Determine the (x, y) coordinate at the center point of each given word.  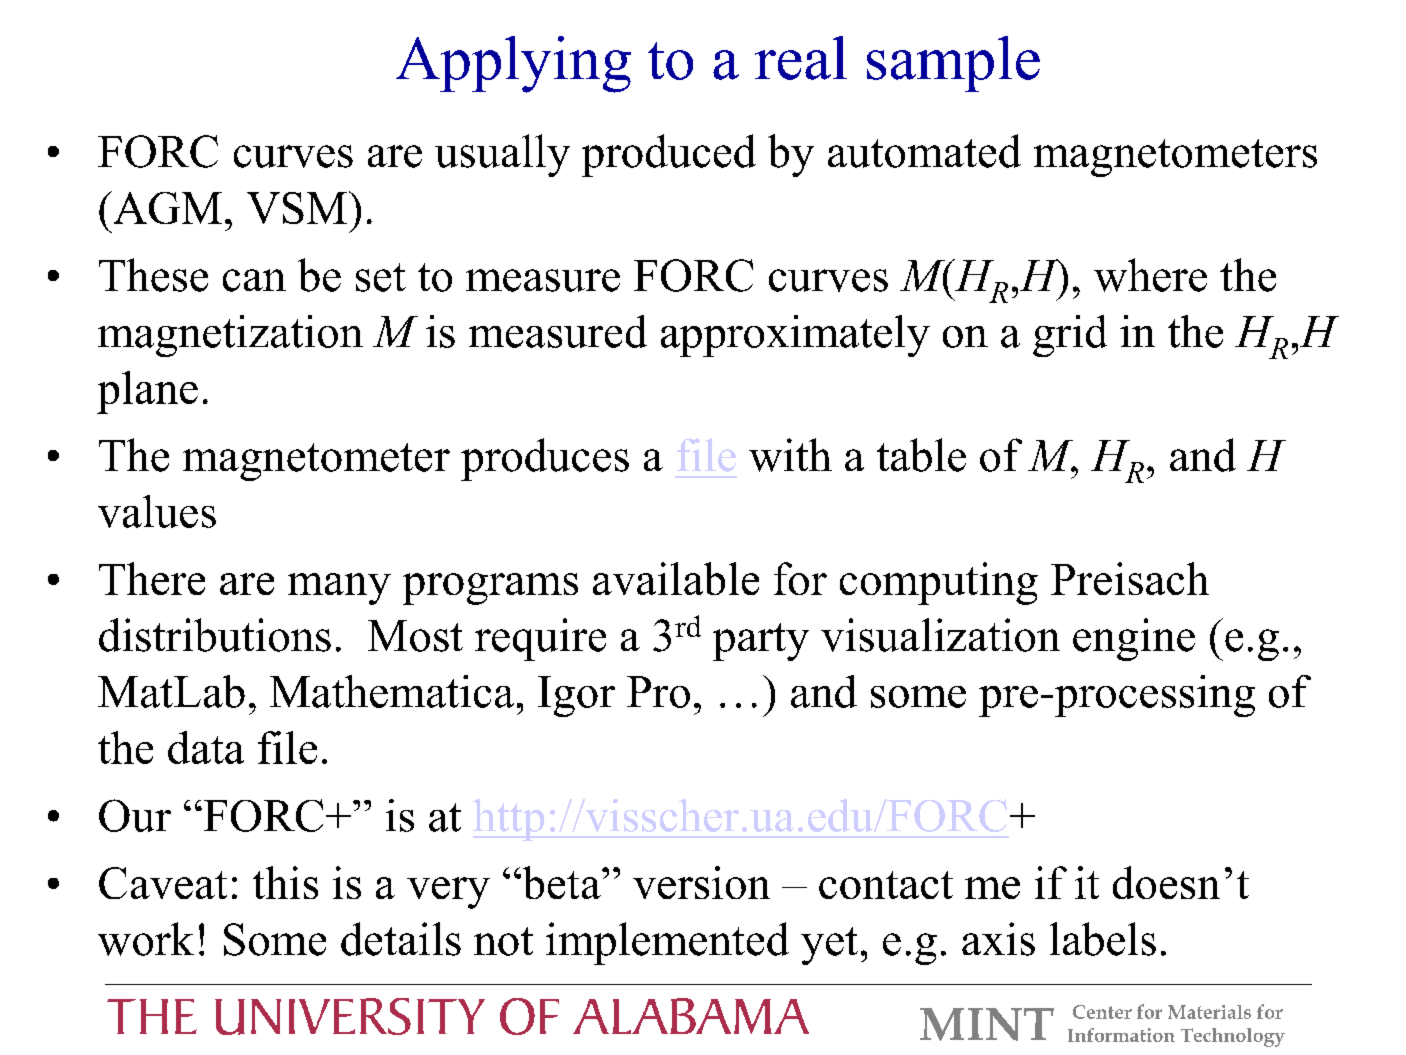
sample (953, 64)
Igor (576, 696)
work (146, 939)
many (339, 589)
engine (1134, 639)
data (206, 747)
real (801, 58)
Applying (513, 64)
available (676, 578)
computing (939, 583)
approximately (795, 336)
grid (1070, 336)
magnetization (230, 336)
